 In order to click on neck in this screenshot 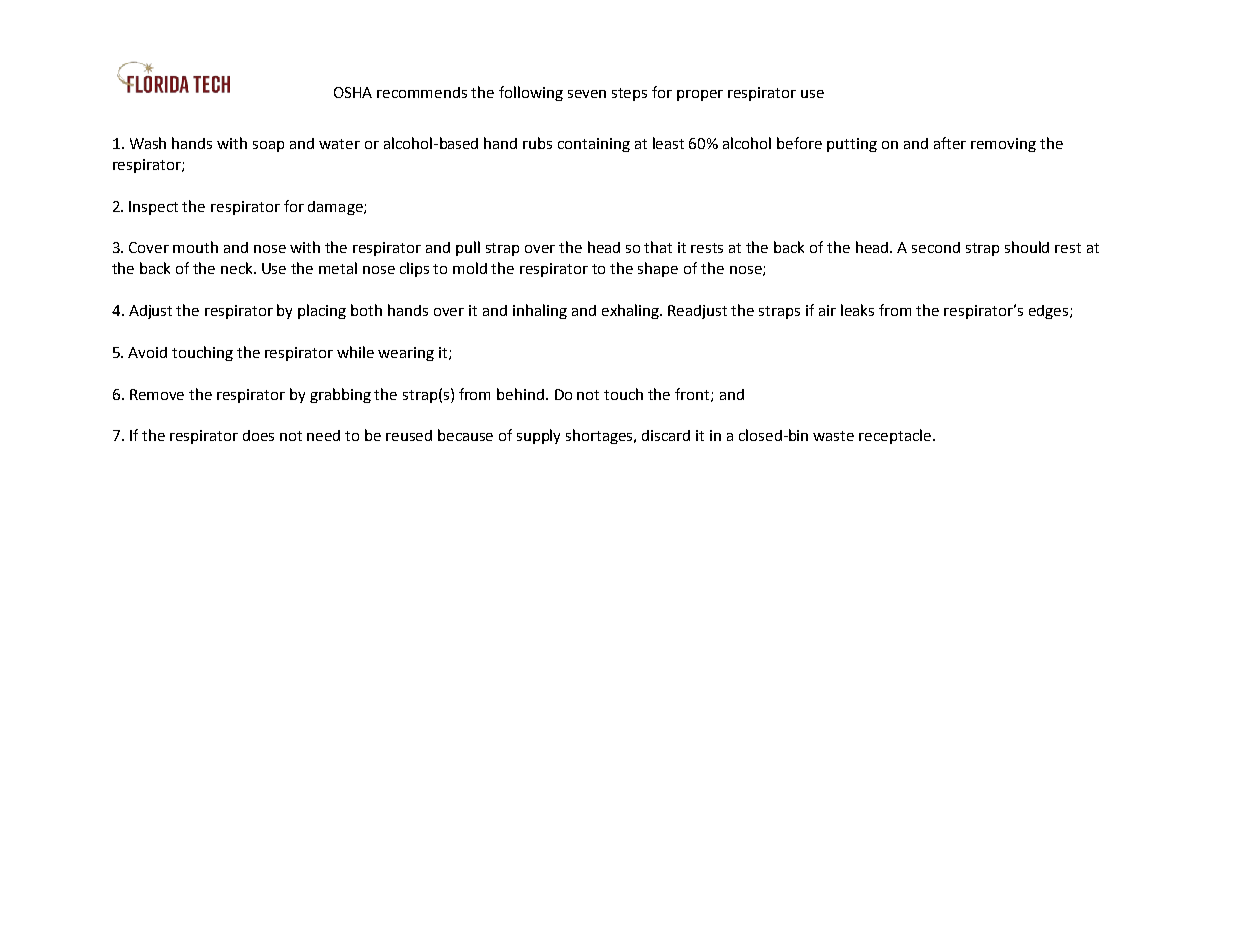, I will do `click(238, 268)`.
